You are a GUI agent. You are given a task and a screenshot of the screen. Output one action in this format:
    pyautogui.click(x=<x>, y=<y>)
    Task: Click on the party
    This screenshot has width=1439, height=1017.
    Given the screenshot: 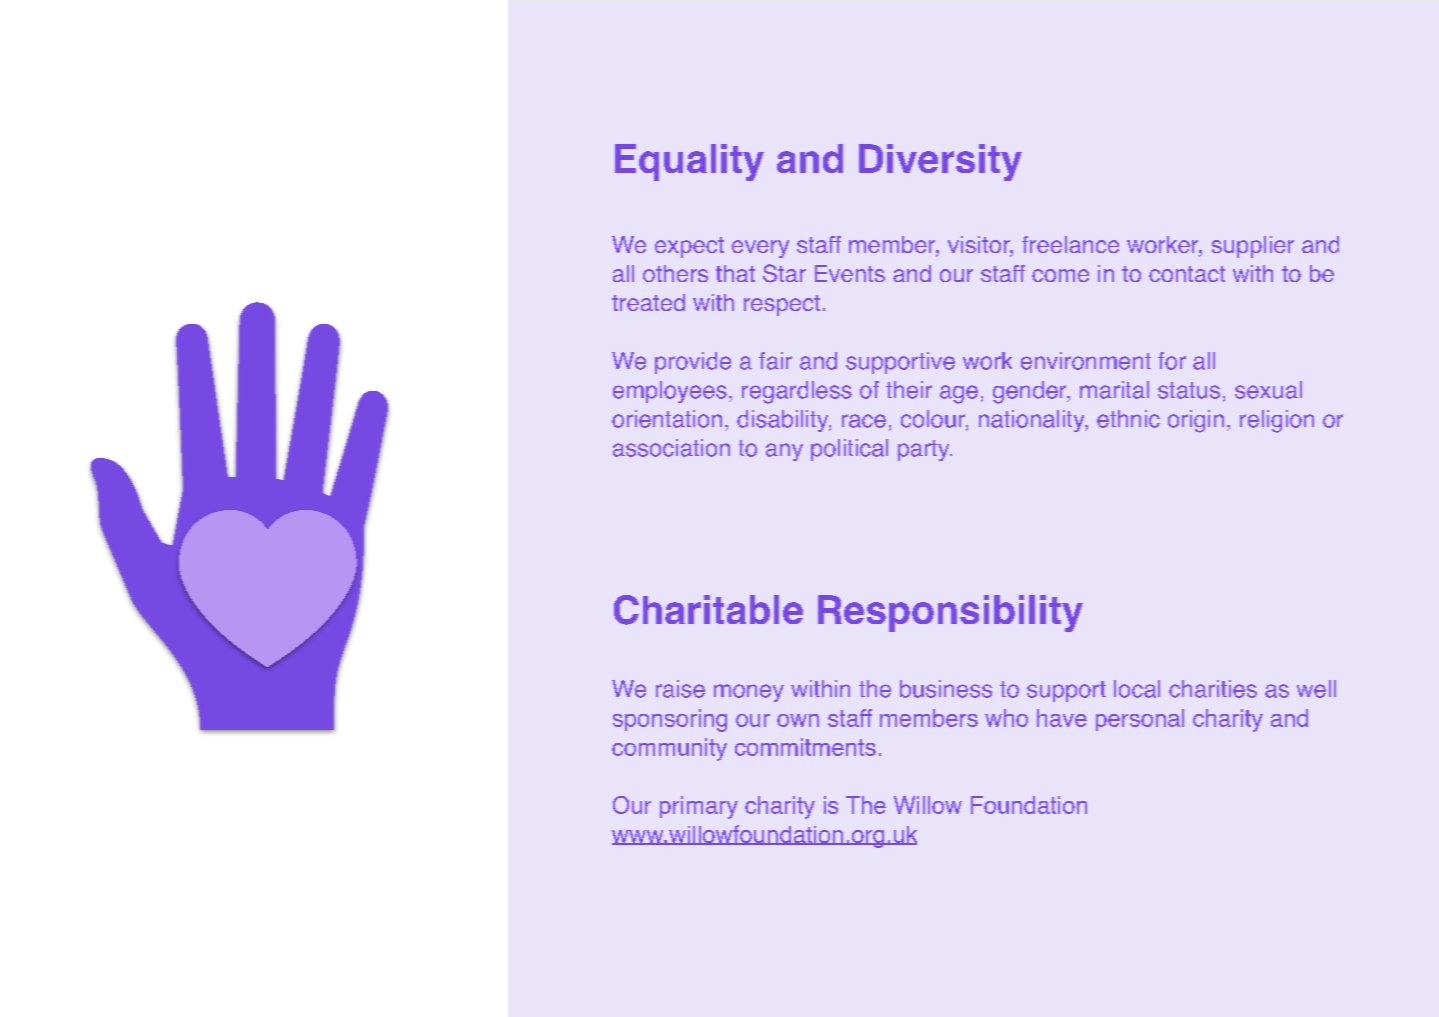 What is the action you would take?
    pyautogui.click(x=925, y=450)
